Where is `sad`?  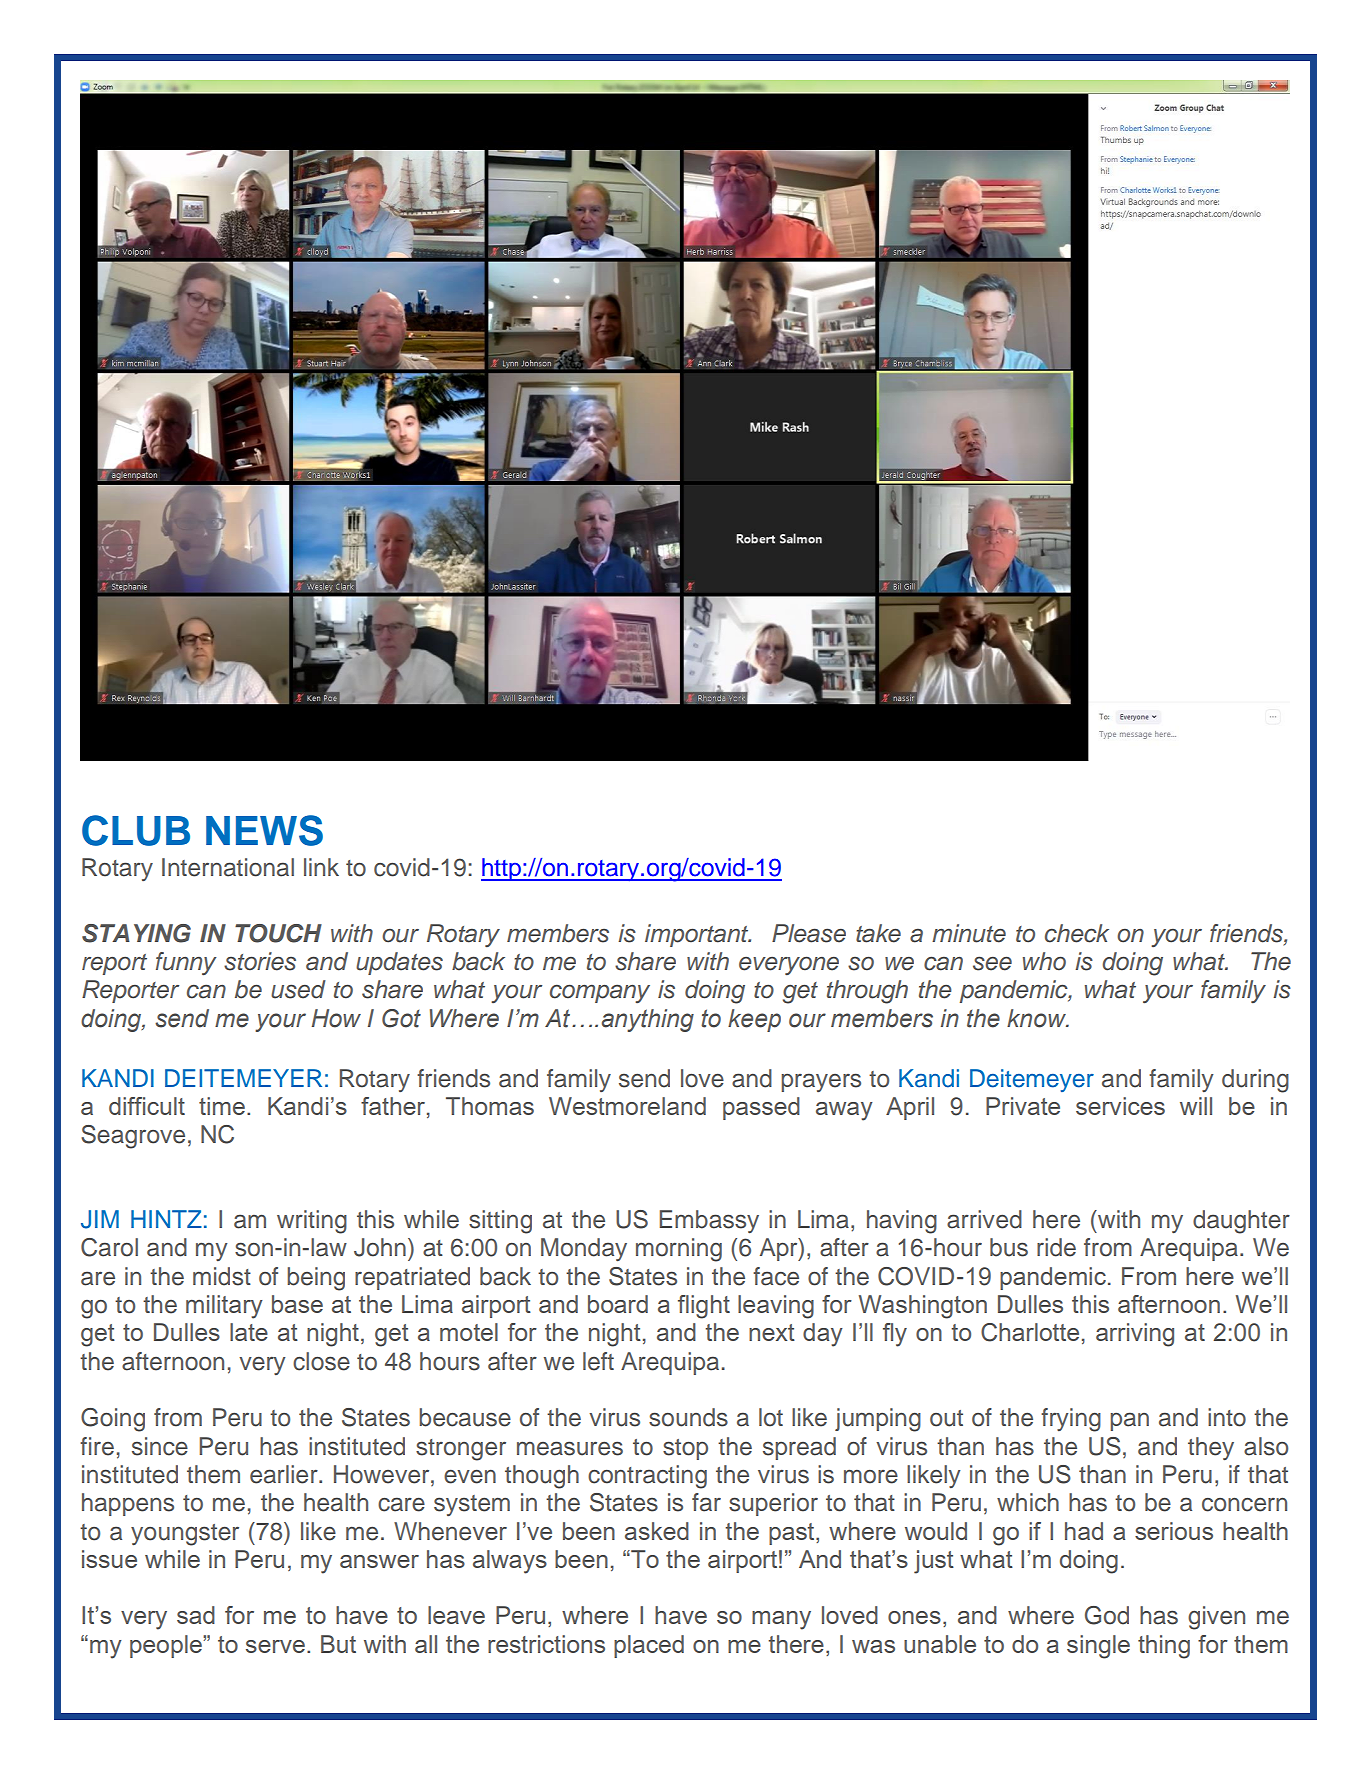
sad is located at coordinates (196, 1615).
